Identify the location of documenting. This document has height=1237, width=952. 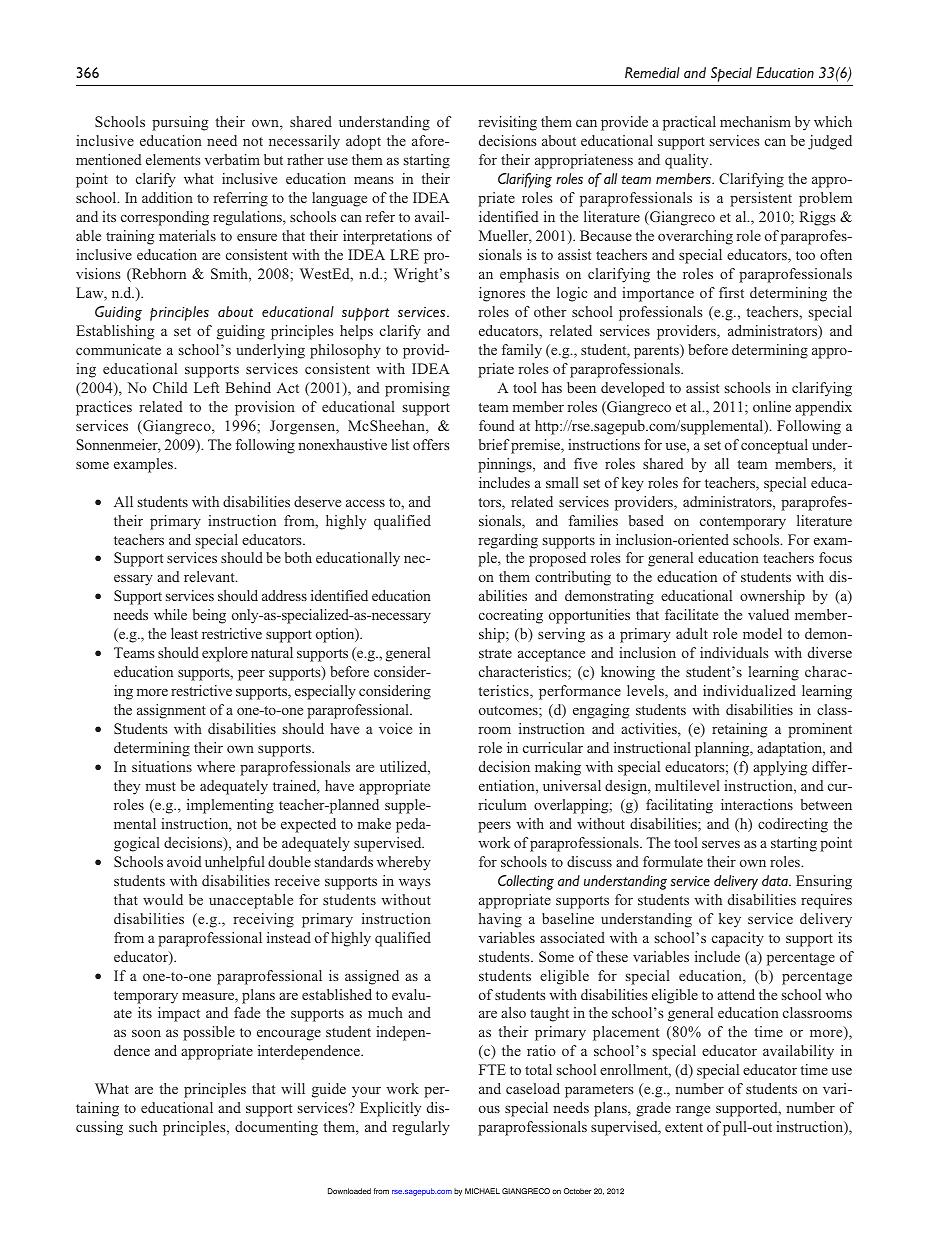
(276, 1128).
